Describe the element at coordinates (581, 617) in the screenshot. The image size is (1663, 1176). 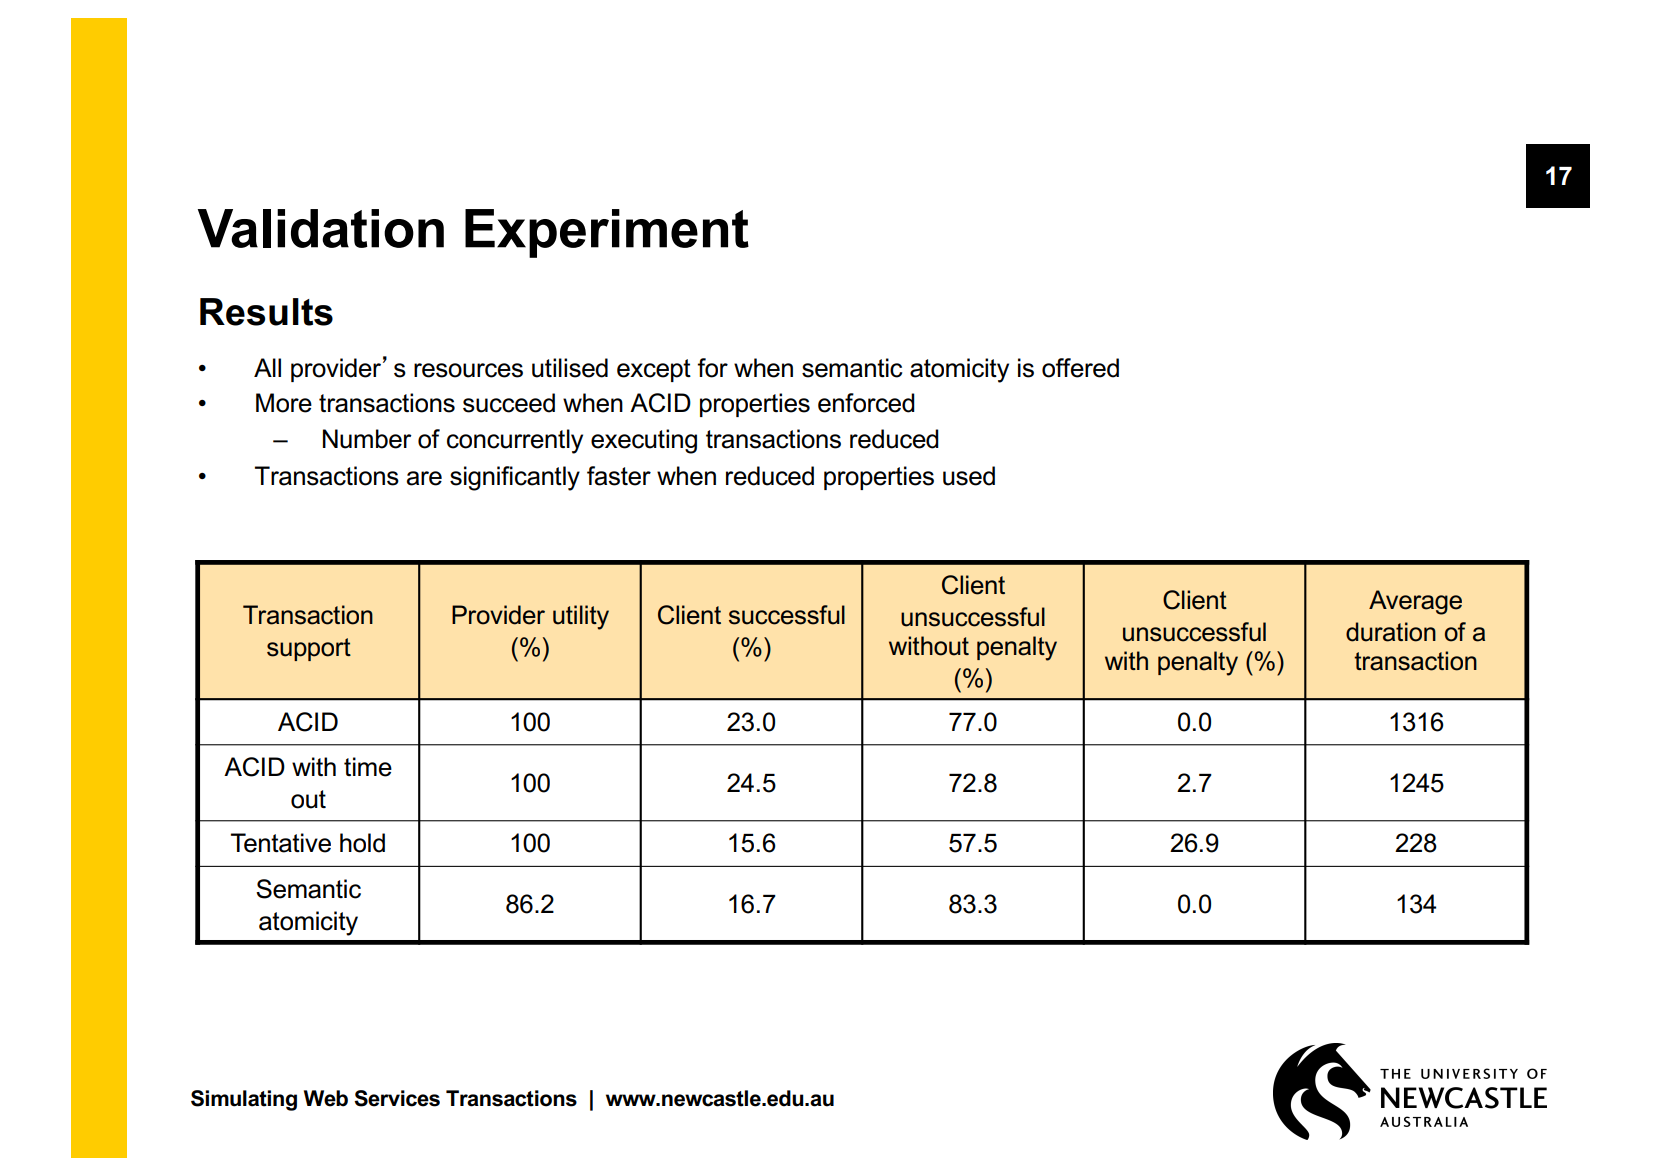
I see `utility` at that location.
